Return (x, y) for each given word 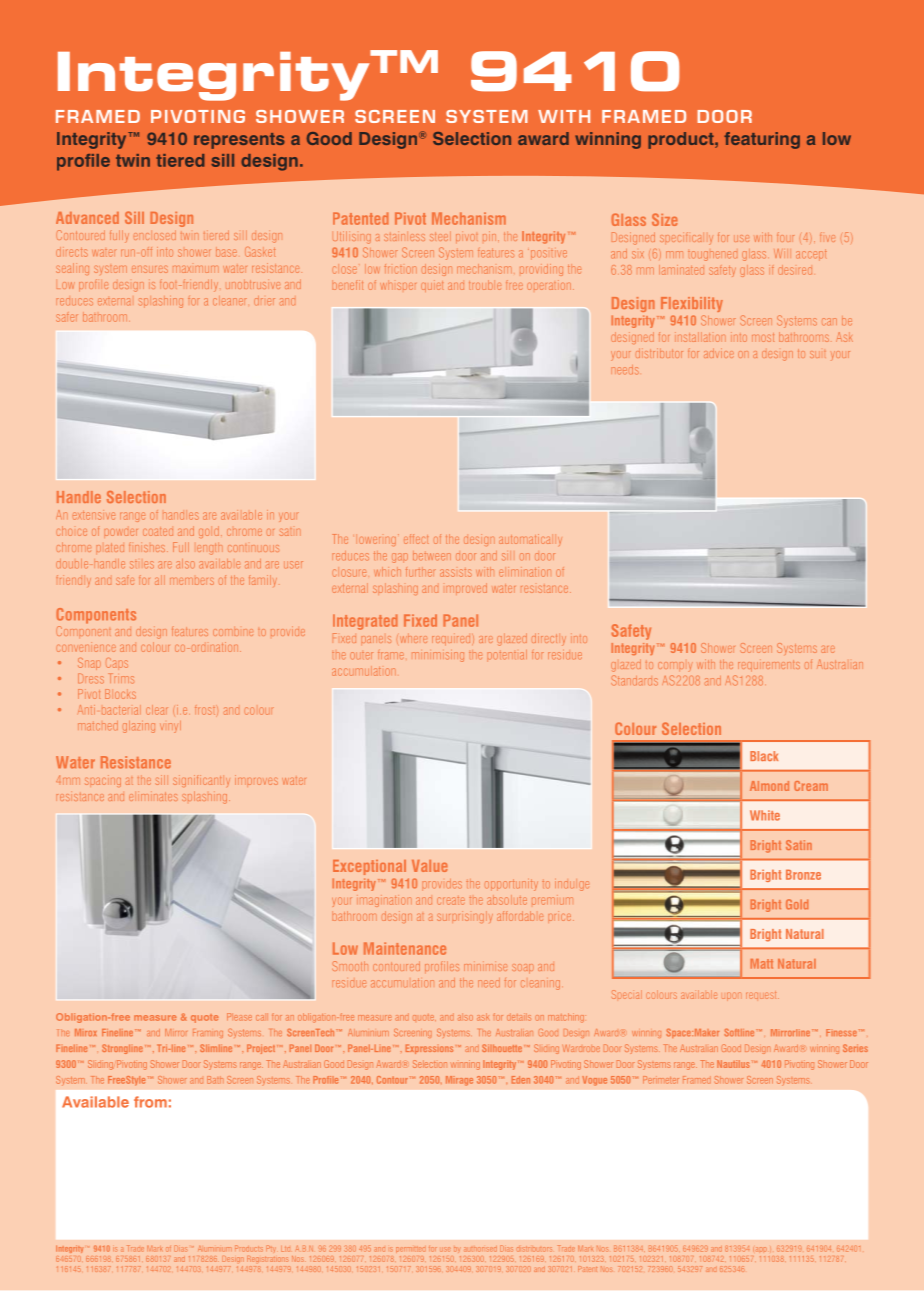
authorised (480, 1249)
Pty (271, 1248)
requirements (769, 666)
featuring (762, 140)
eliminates (153, 796)
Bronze (803, 874)
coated (158, 531)
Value (430, 866)
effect (416, 539)
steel (440, 236)
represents (239, 141)
